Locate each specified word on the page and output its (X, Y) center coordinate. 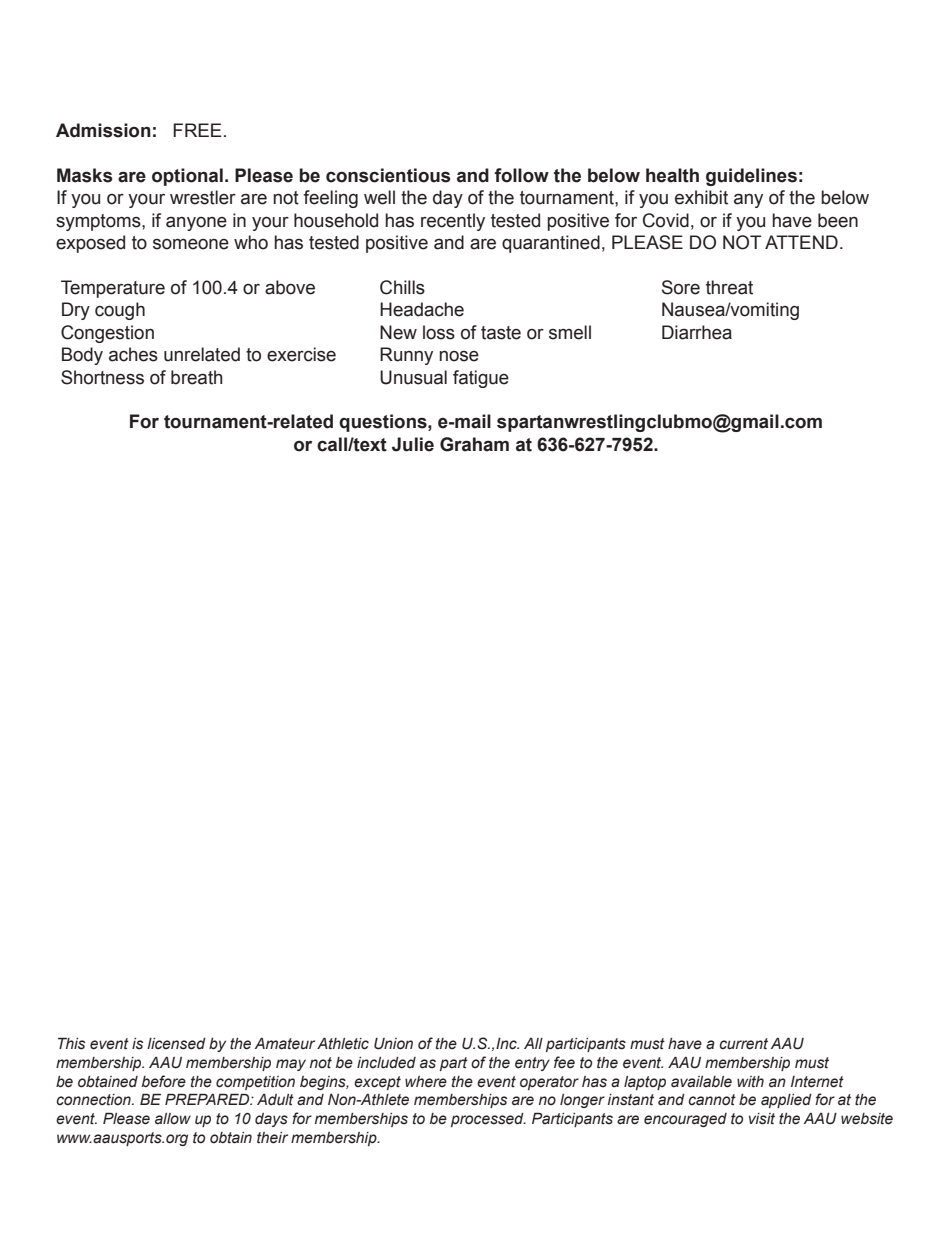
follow (521, 175)
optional (187, 177)
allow (173, 1119)
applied (786, 1101)
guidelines (751, 177)
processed (488, 1120)
